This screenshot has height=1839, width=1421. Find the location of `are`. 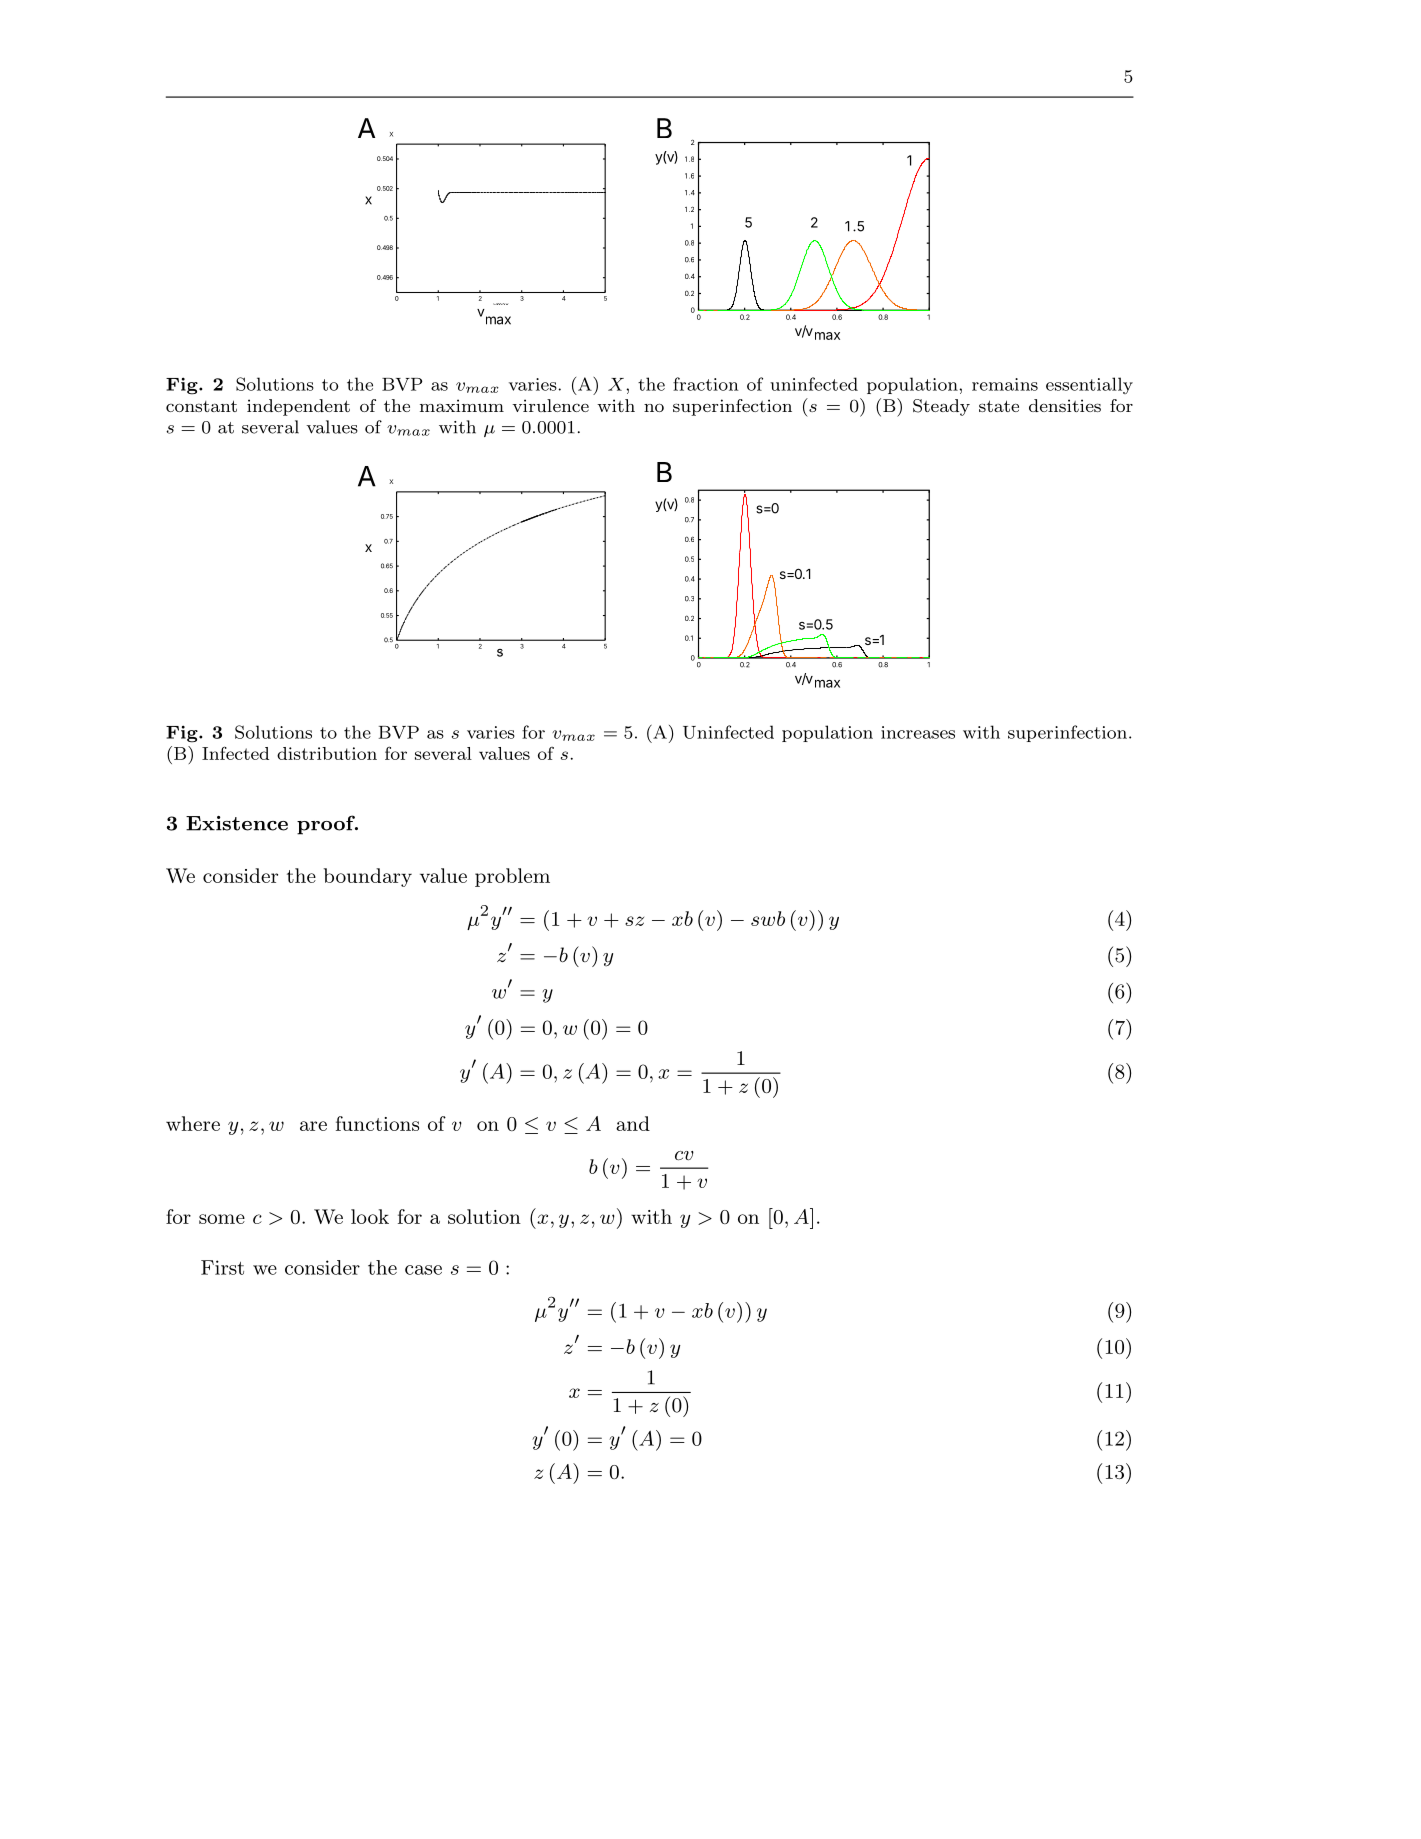

are is located at coordinates (313, 1126).
